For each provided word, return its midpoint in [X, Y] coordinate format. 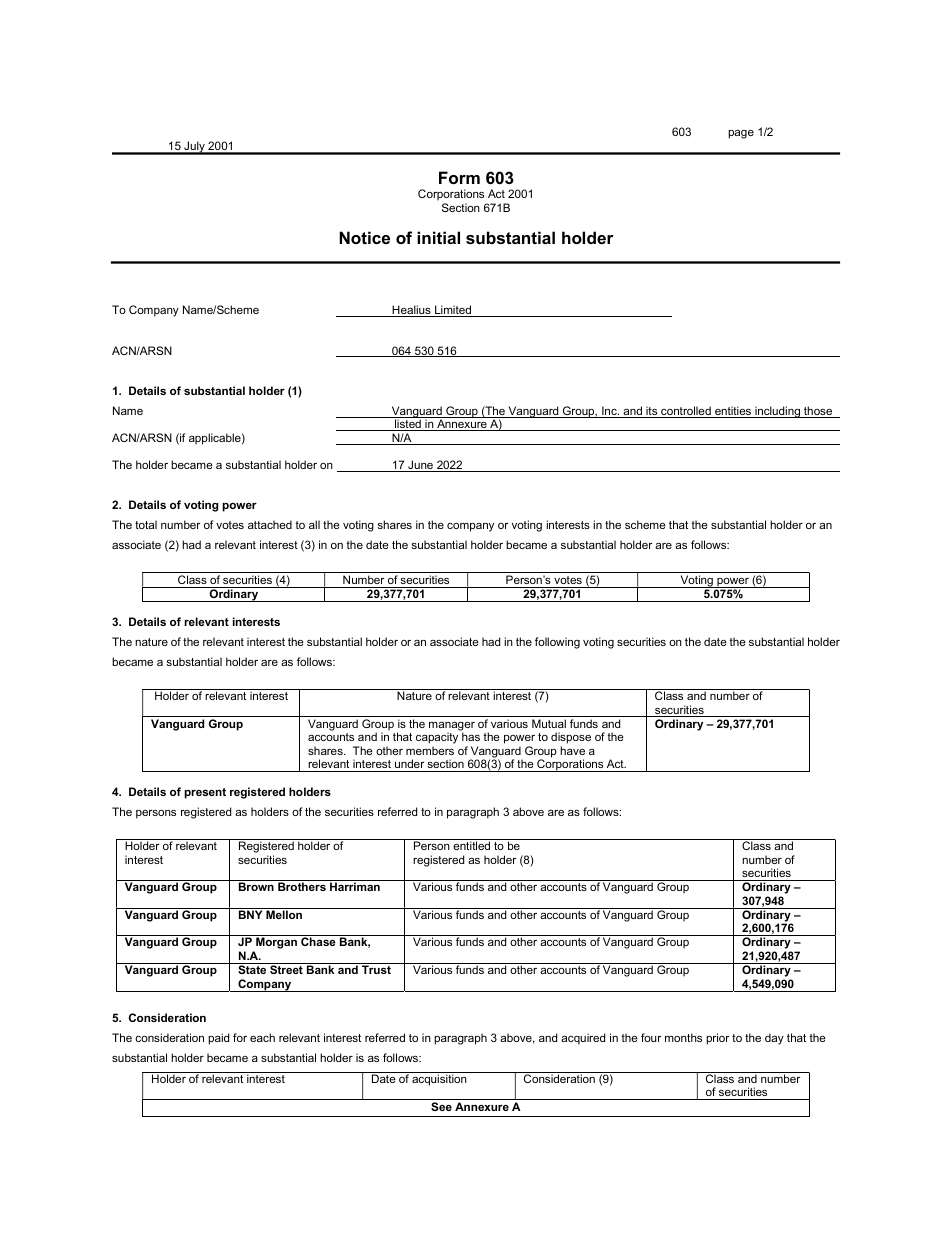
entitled [471, 845]
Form [459, 177]
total [146, 524]
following [557, 643]
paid [218, 1039]
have [572, 750]
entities [733, 412]
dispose [571, 738]
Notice [364, 237]
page [741, 134]
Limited [453, 311]
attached [270, 524]
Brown [256, 886]
